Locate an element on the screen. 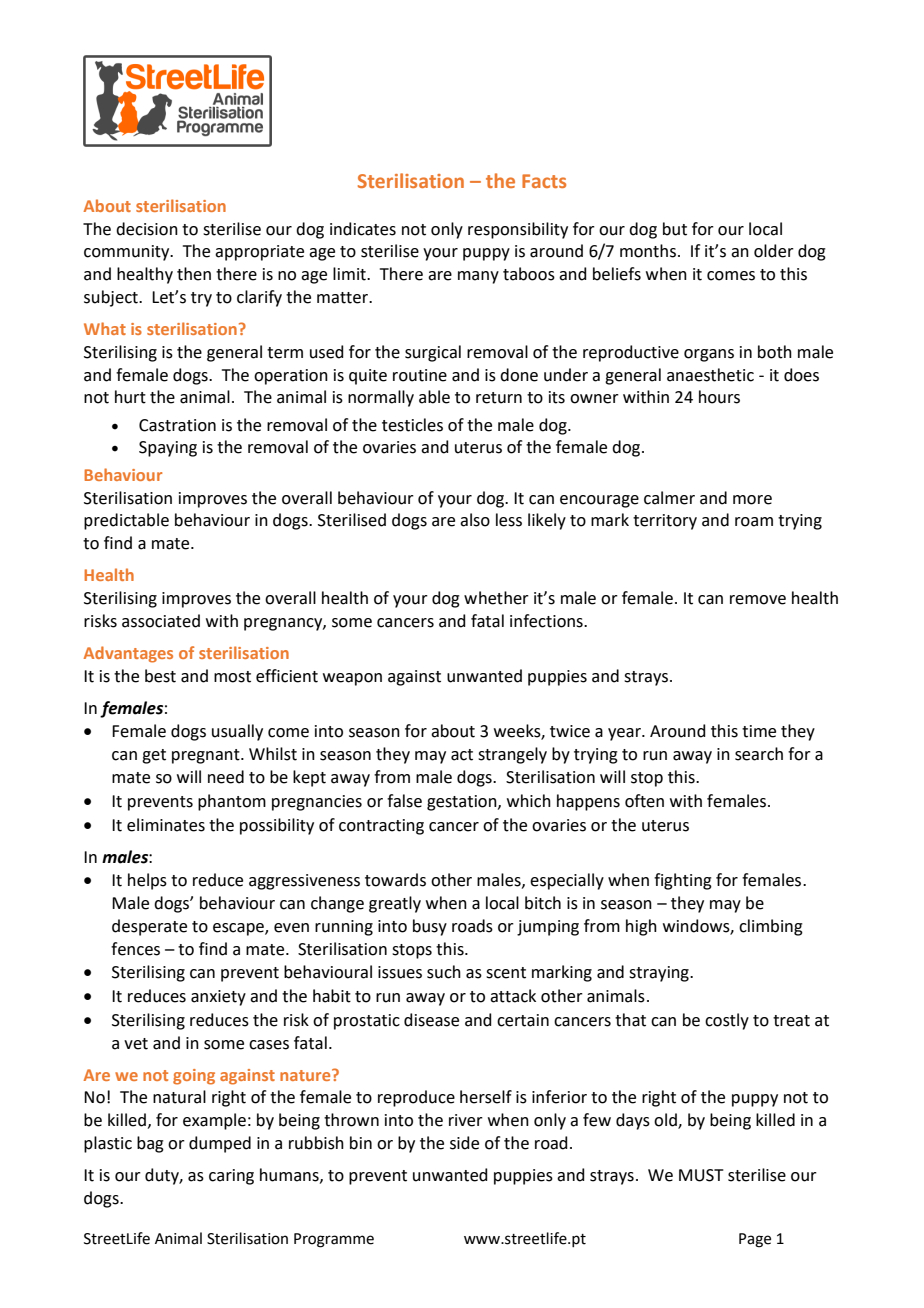  best is located at coordinates (160, 676).
